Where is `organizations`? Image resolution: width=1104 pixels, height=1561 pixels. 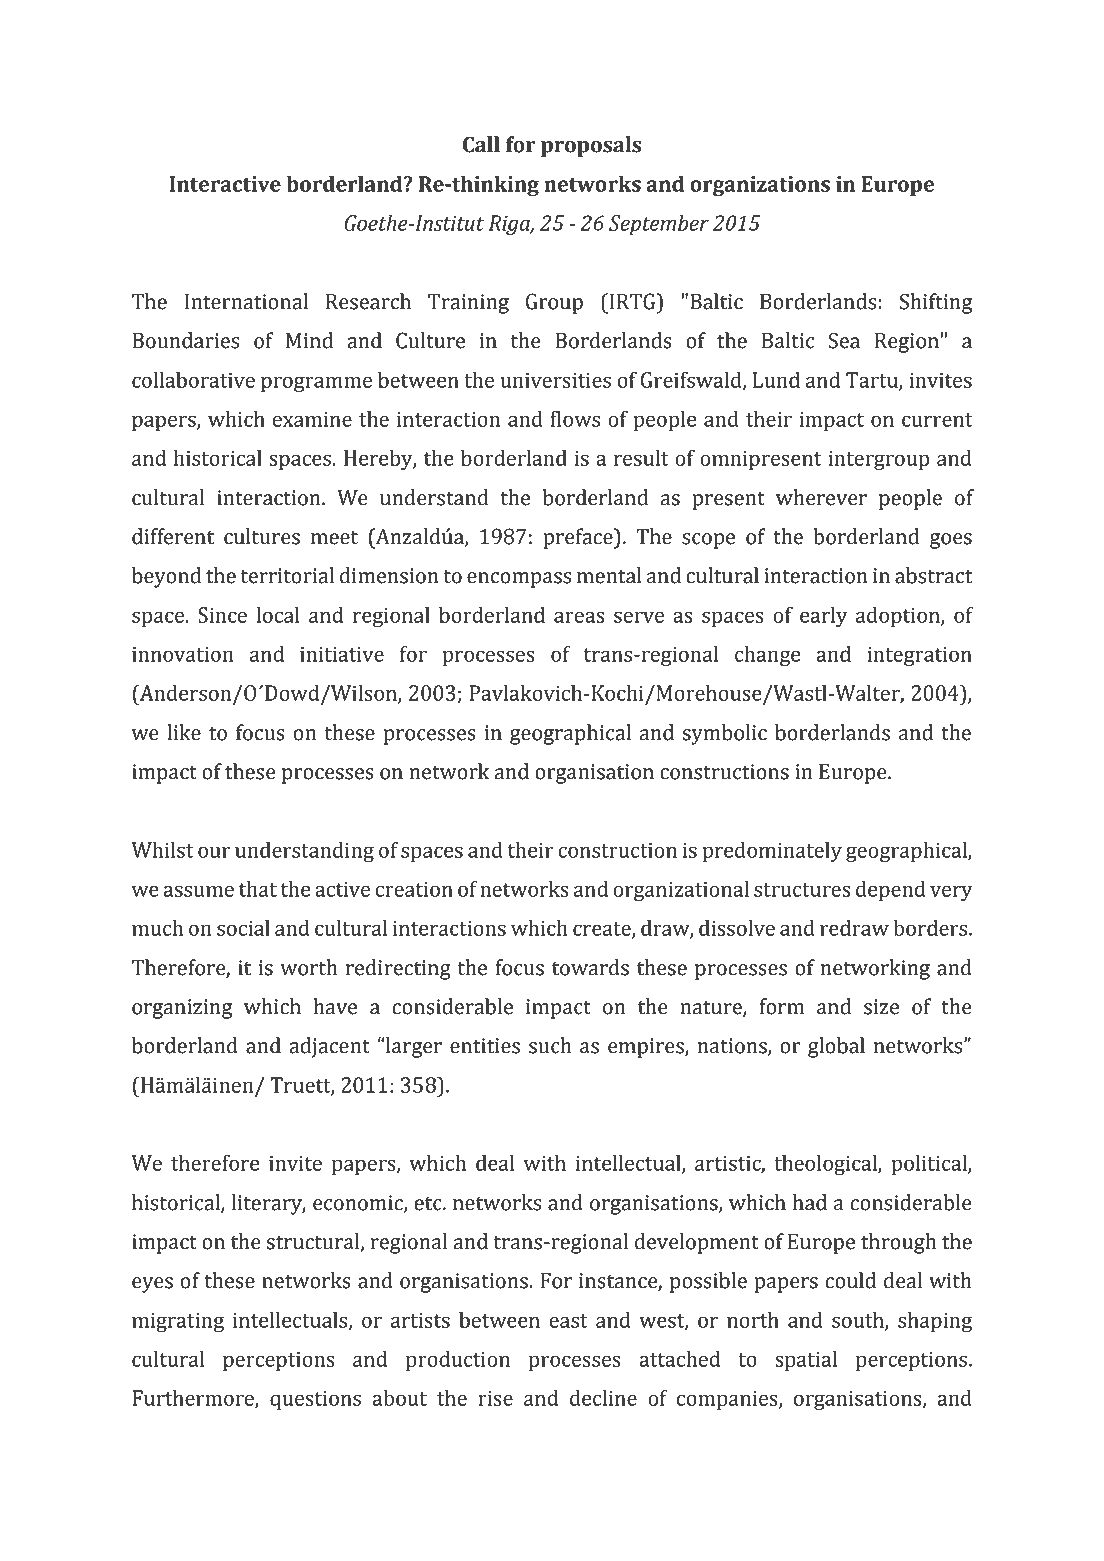
organizations is located at coordinates (760, 186).
